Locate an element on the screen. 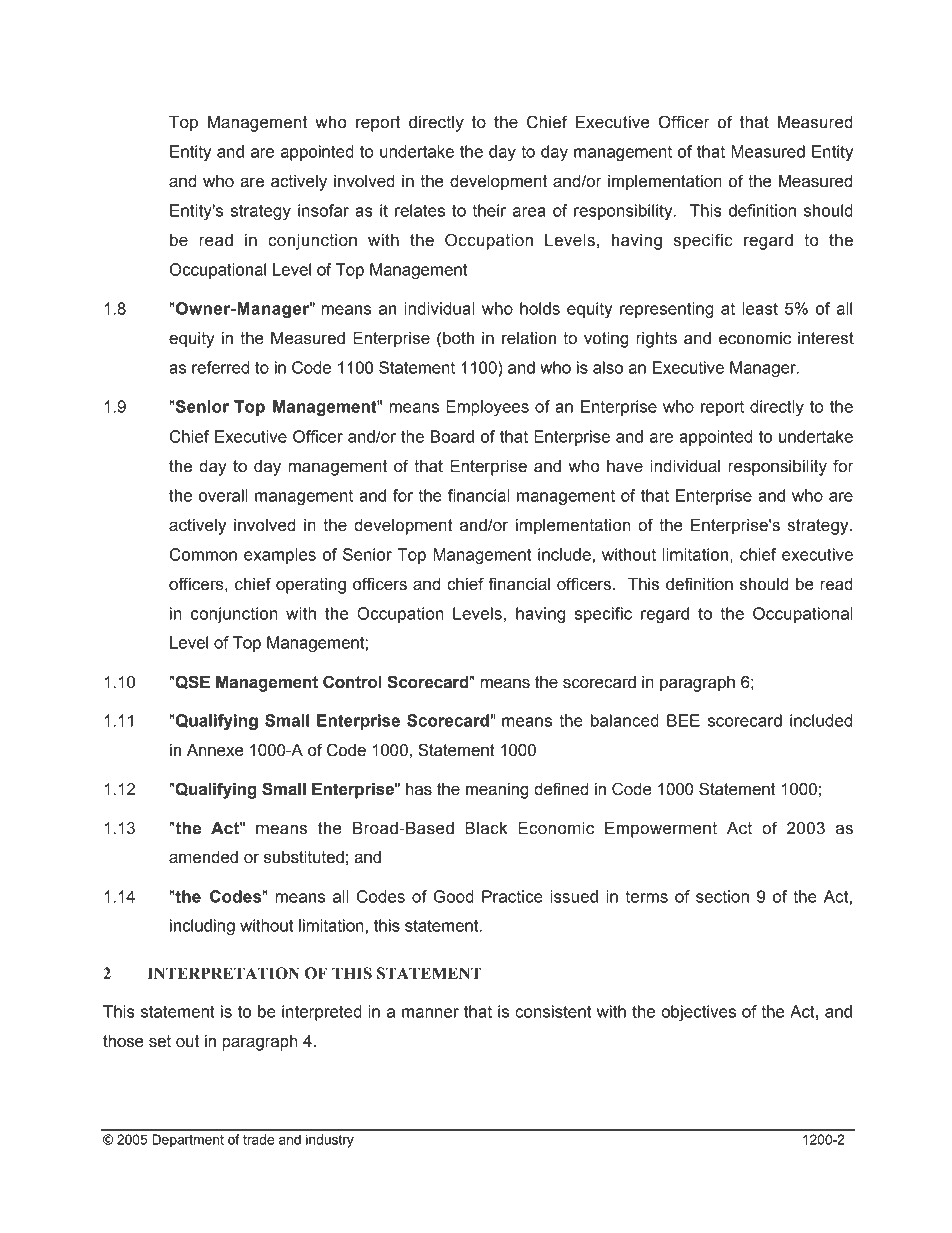 This screenshot has width=952, height=1233. Common is located at coordinates (203, 554).
